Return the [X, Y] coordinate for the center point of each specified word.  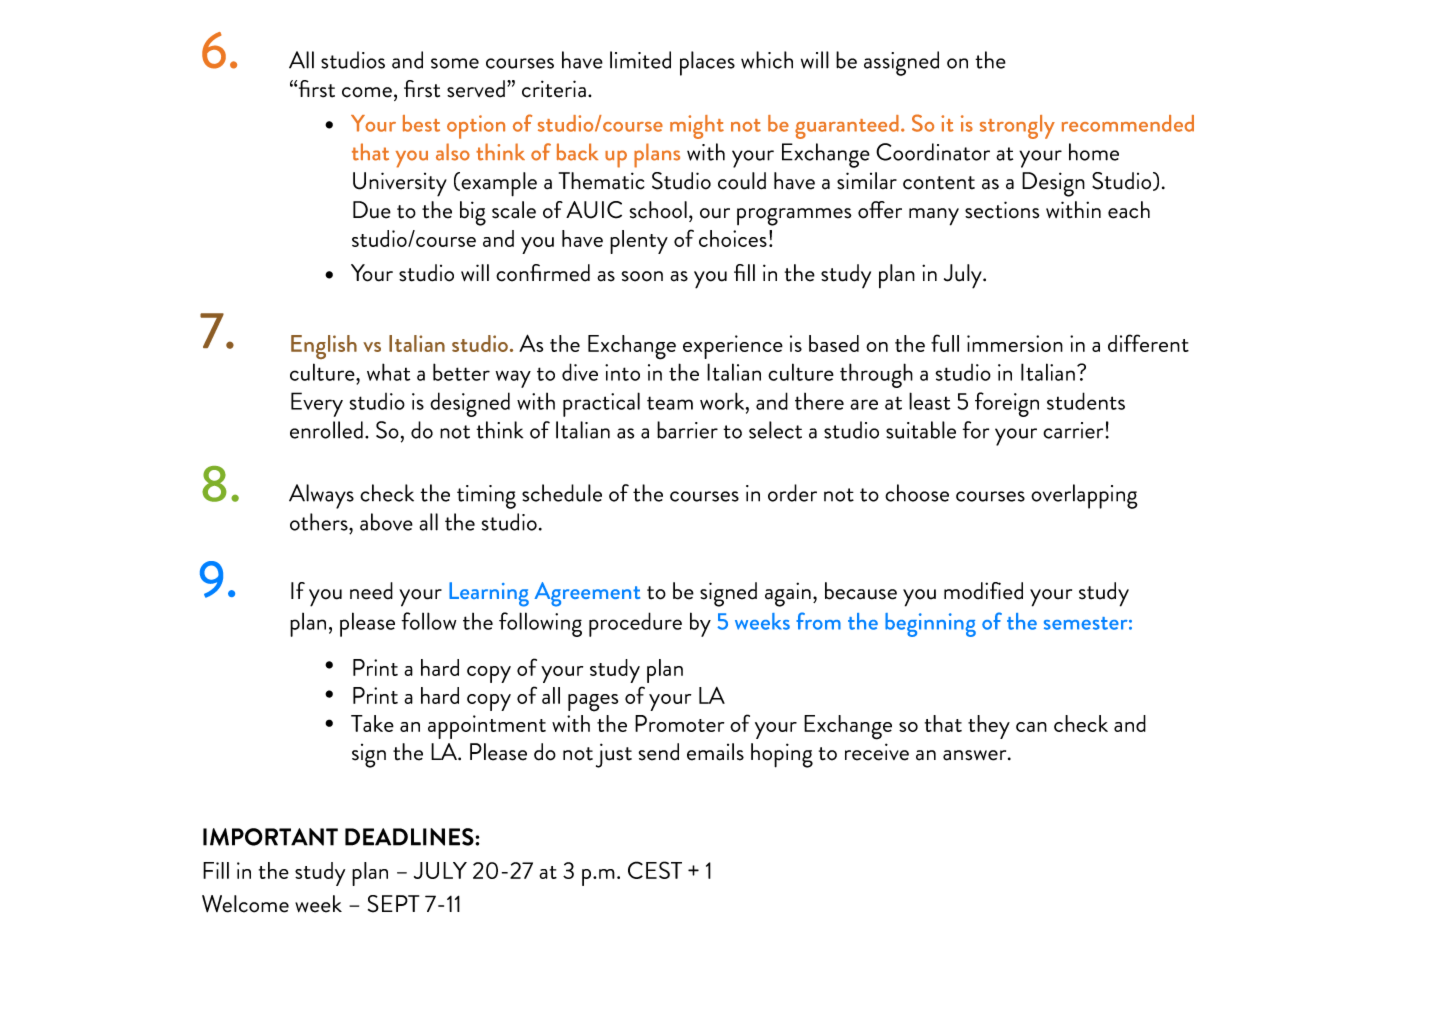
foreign [1007, 404]
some [455, 63]
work [723, 401]
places [707, 63]
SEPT [393, 904]
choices [733, 238]
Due [372, 210]
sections [1002, 210]
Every [317, 404]
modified [983, 591]
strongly [1017, 127]
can [1031, 727]
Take [372, 723]
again [788, 594]
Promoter [679, 723]
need [371, 591]
